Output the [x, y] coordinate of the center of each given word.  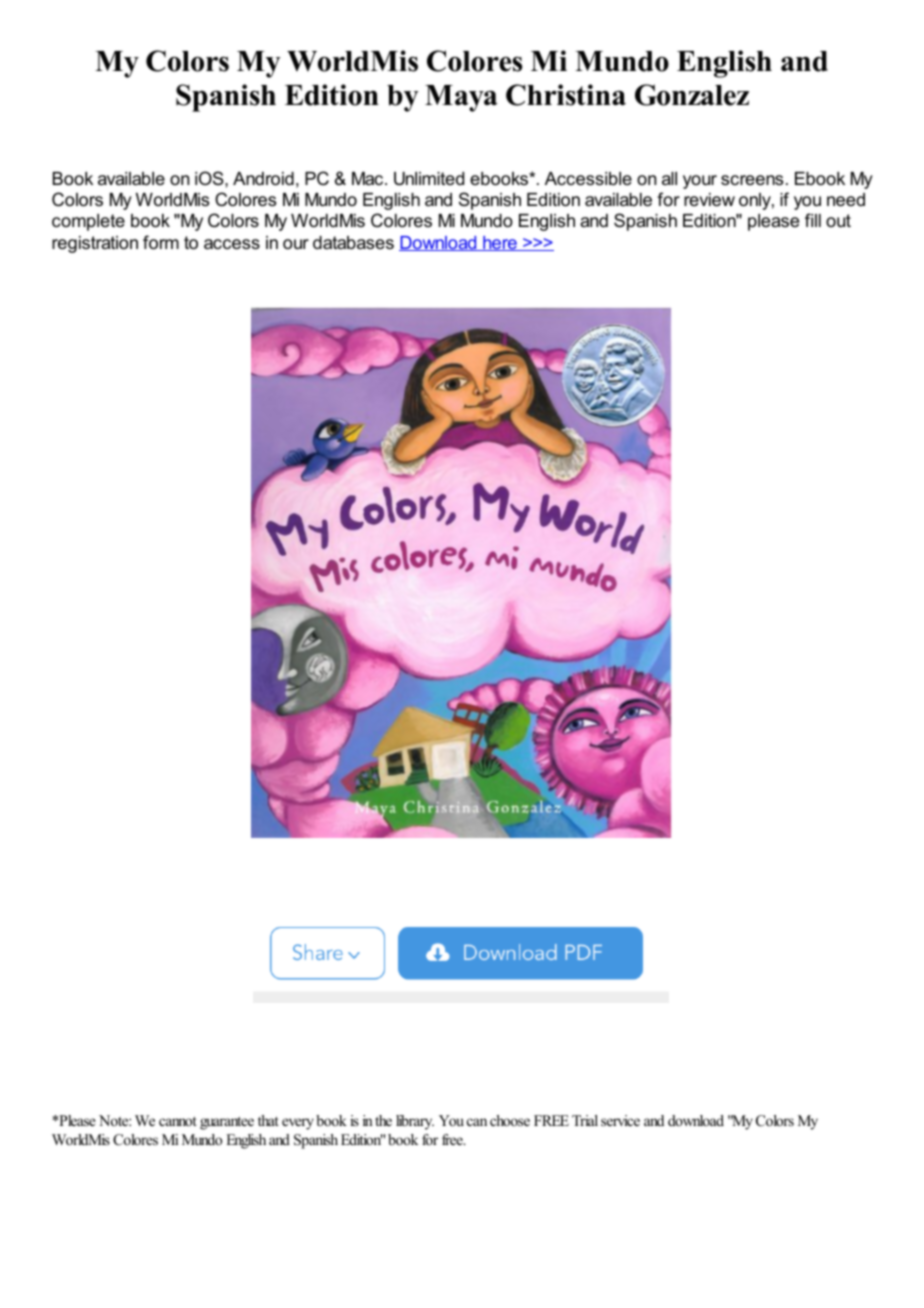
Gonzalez [692, 95]
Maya [461, 98]
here [500, 243]
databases [353, 243]
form [161, 242]
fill [813, 220]
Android [263, 179]
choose [510, 1120]
